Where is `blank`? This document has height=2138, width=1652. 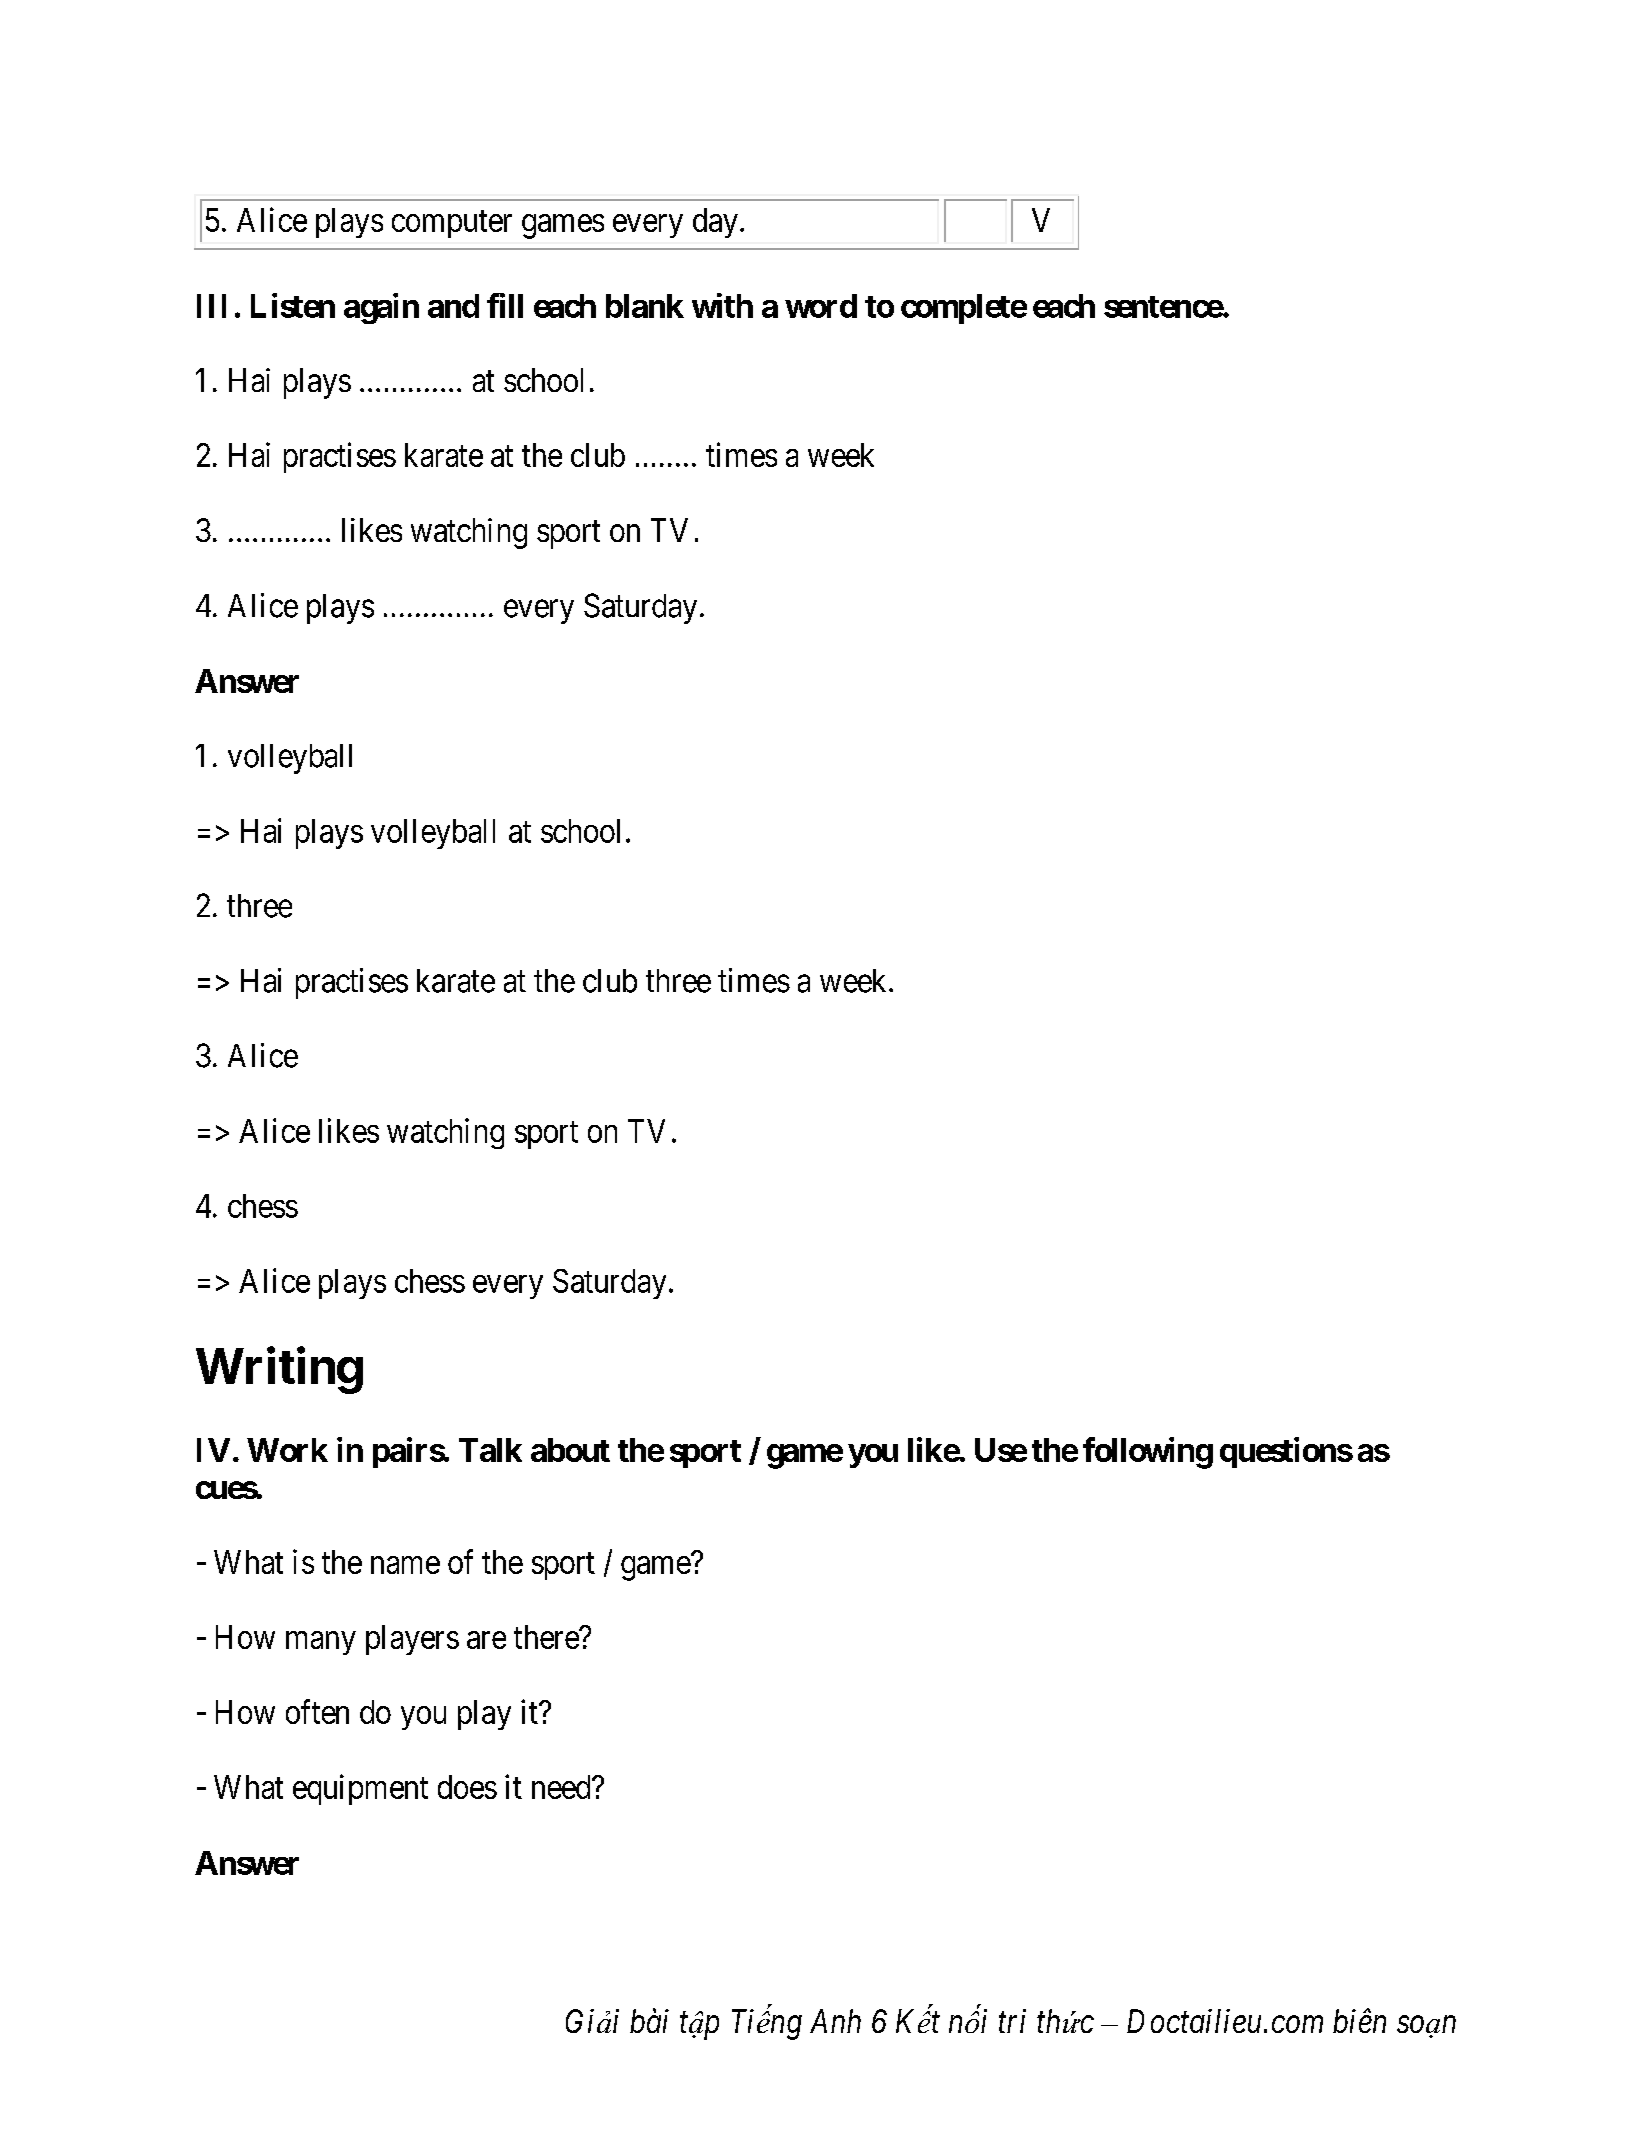
blank is located at coordinates (645, 306).
